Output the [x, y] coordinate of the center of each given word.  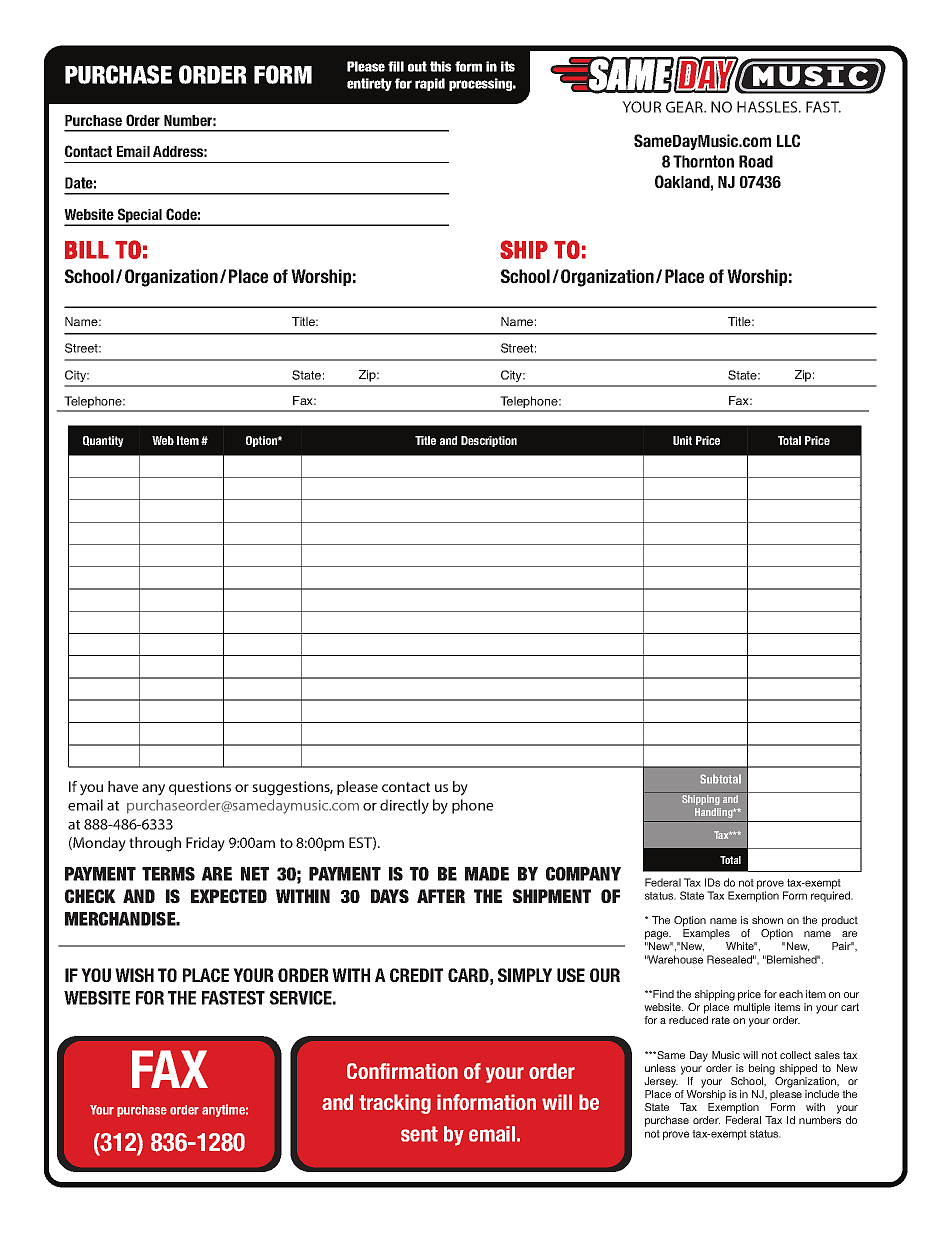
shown [767, 920]
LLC [788, 140]
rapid [430, 84]
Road [756, 161]
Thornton [703, 161]
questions [200, 788]
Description [489, 441]
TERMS [168, 874]
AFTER [441, 896]
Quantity [103, 441]
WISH [134, 975]
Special [139, 216]
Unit [682, 440]
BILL [87, 250]
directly [404, 806]
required [831, 896]
